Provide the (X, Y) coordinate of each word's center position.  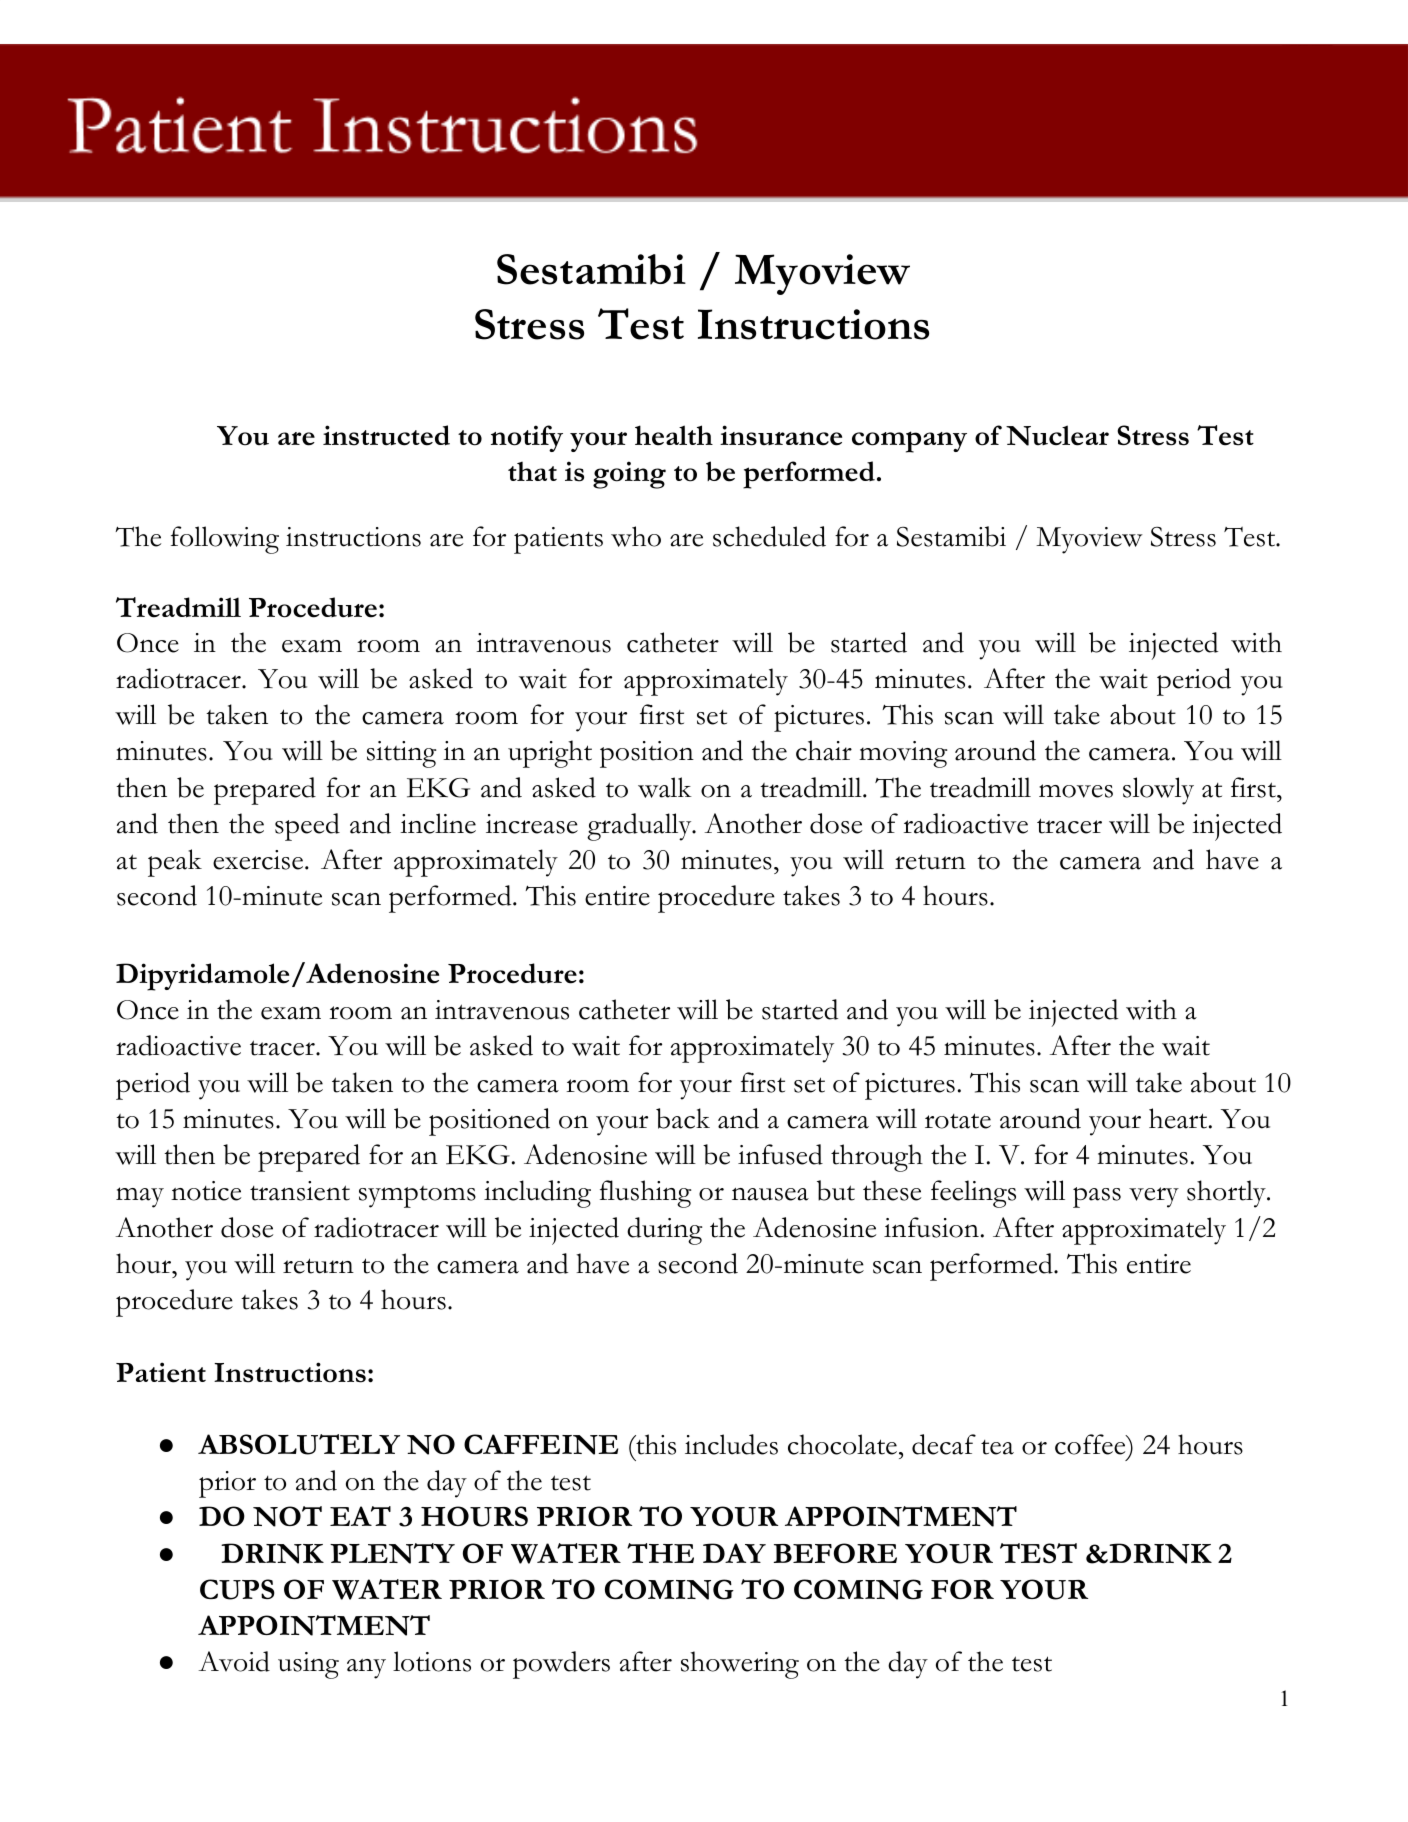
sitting (401, 754)
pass (1097, 1197)
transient (300, 1191)
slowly (1158, 791)
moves (1076, 791)
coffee (1091, 1444)
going (629, 475)
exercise (259, 860)
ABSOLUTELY (299, 1444)
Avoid (234, 1661)
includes (731, 1444)
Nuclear (1057, 435)
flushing (645, 1194)
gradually (640, 827)
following (225, 540)
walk (665, 787)
